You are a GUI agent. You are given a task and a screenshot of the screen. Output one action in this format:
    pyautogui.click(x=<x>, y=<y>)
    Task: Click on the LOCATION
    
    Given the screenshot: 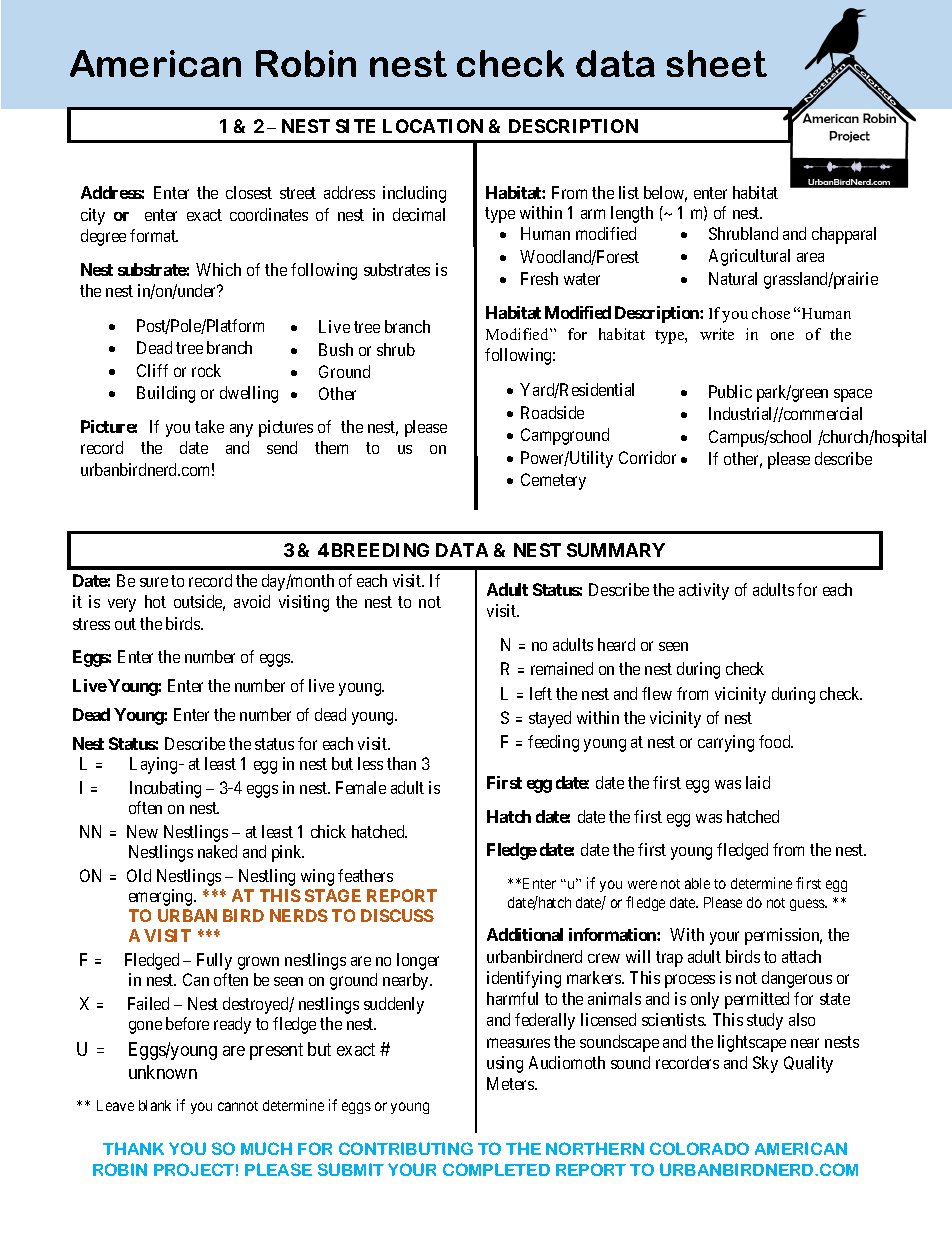 What is the action you would take?
    pyautogui.click(x=433, y=126)
